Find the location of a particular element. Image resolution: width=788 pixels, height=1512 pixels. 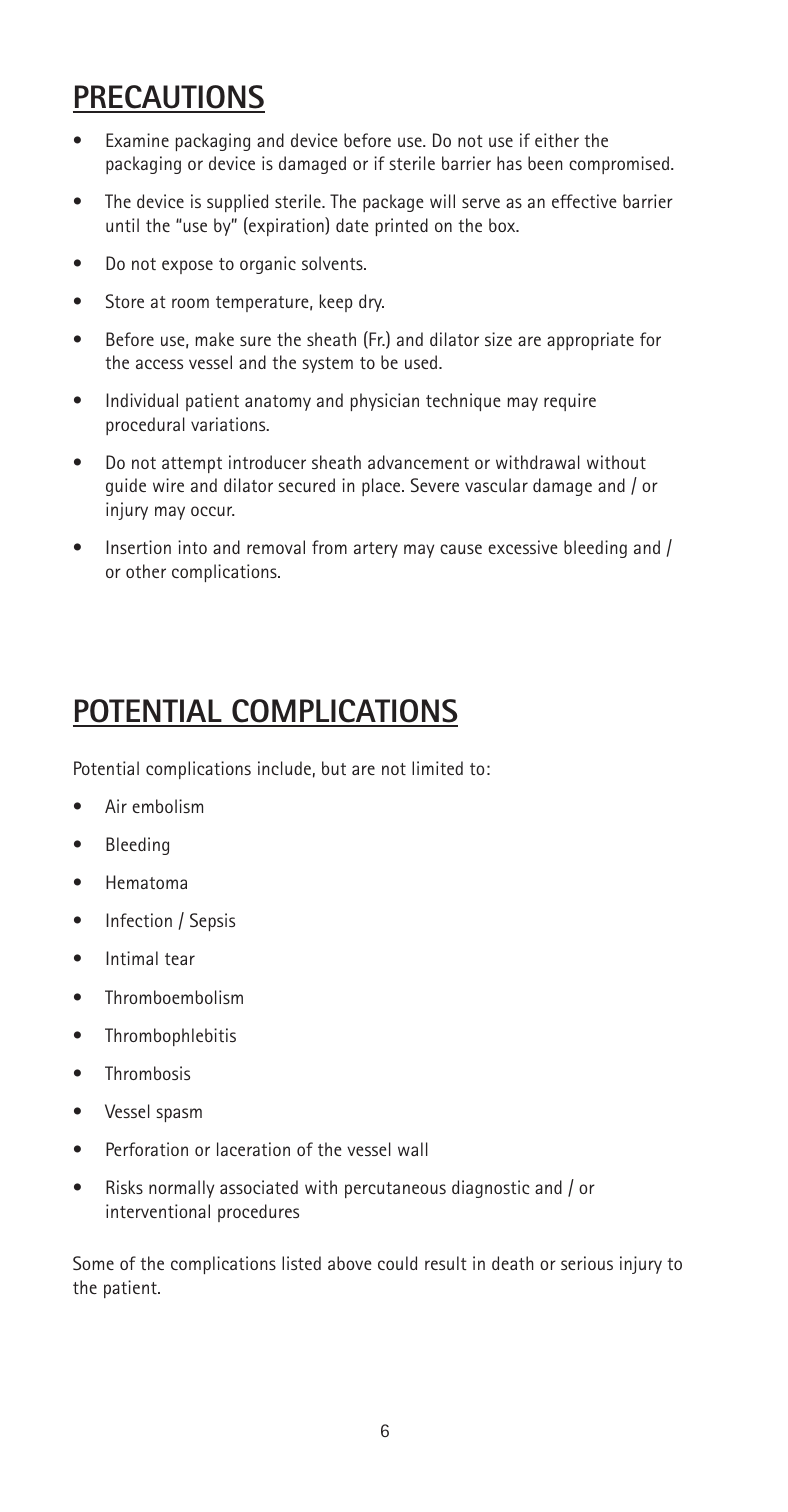

other is located at coordinates (146, 571).
